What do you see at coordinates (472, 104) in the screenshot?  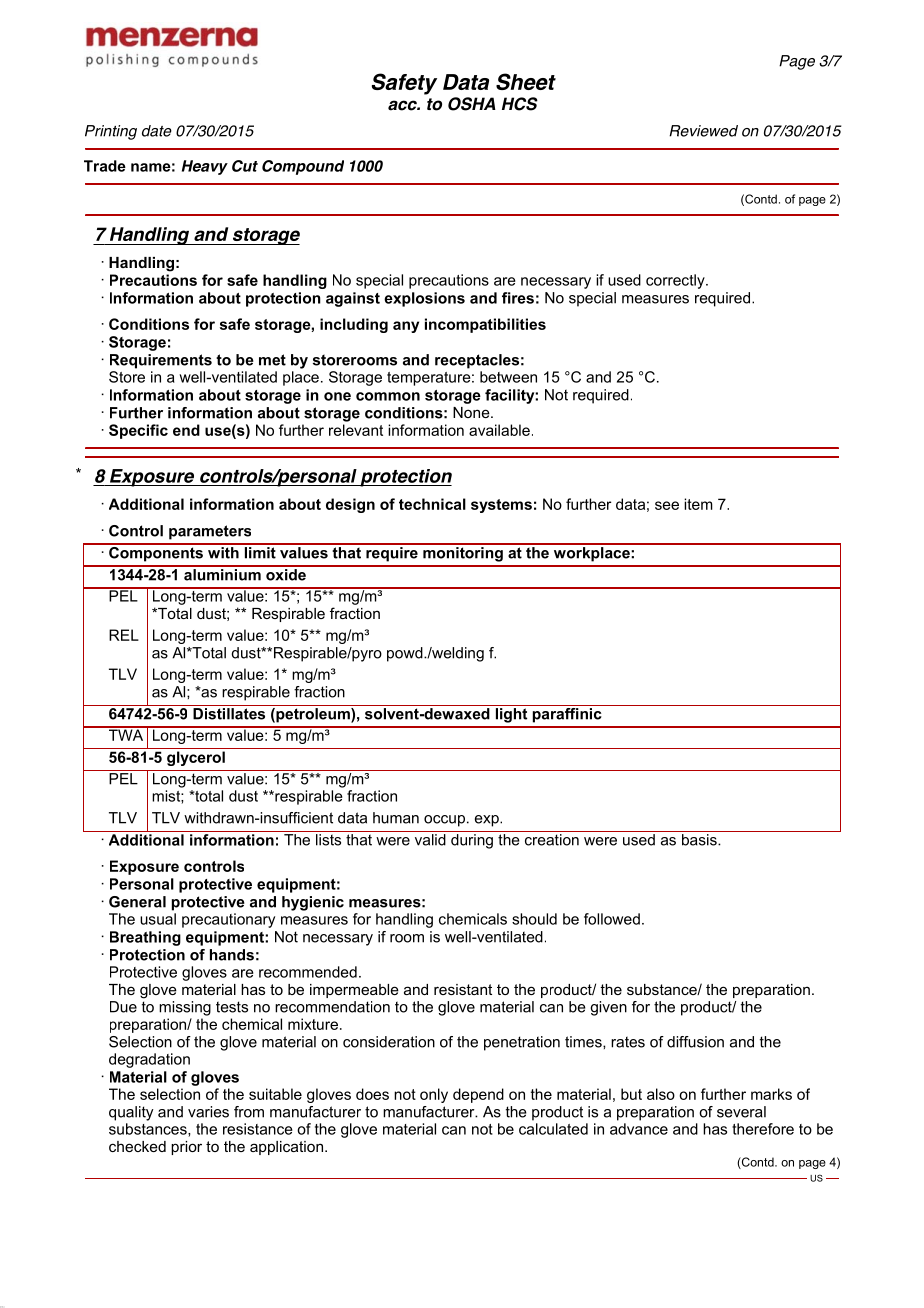 I see `OSHA` at bounding box center [472, 104].
